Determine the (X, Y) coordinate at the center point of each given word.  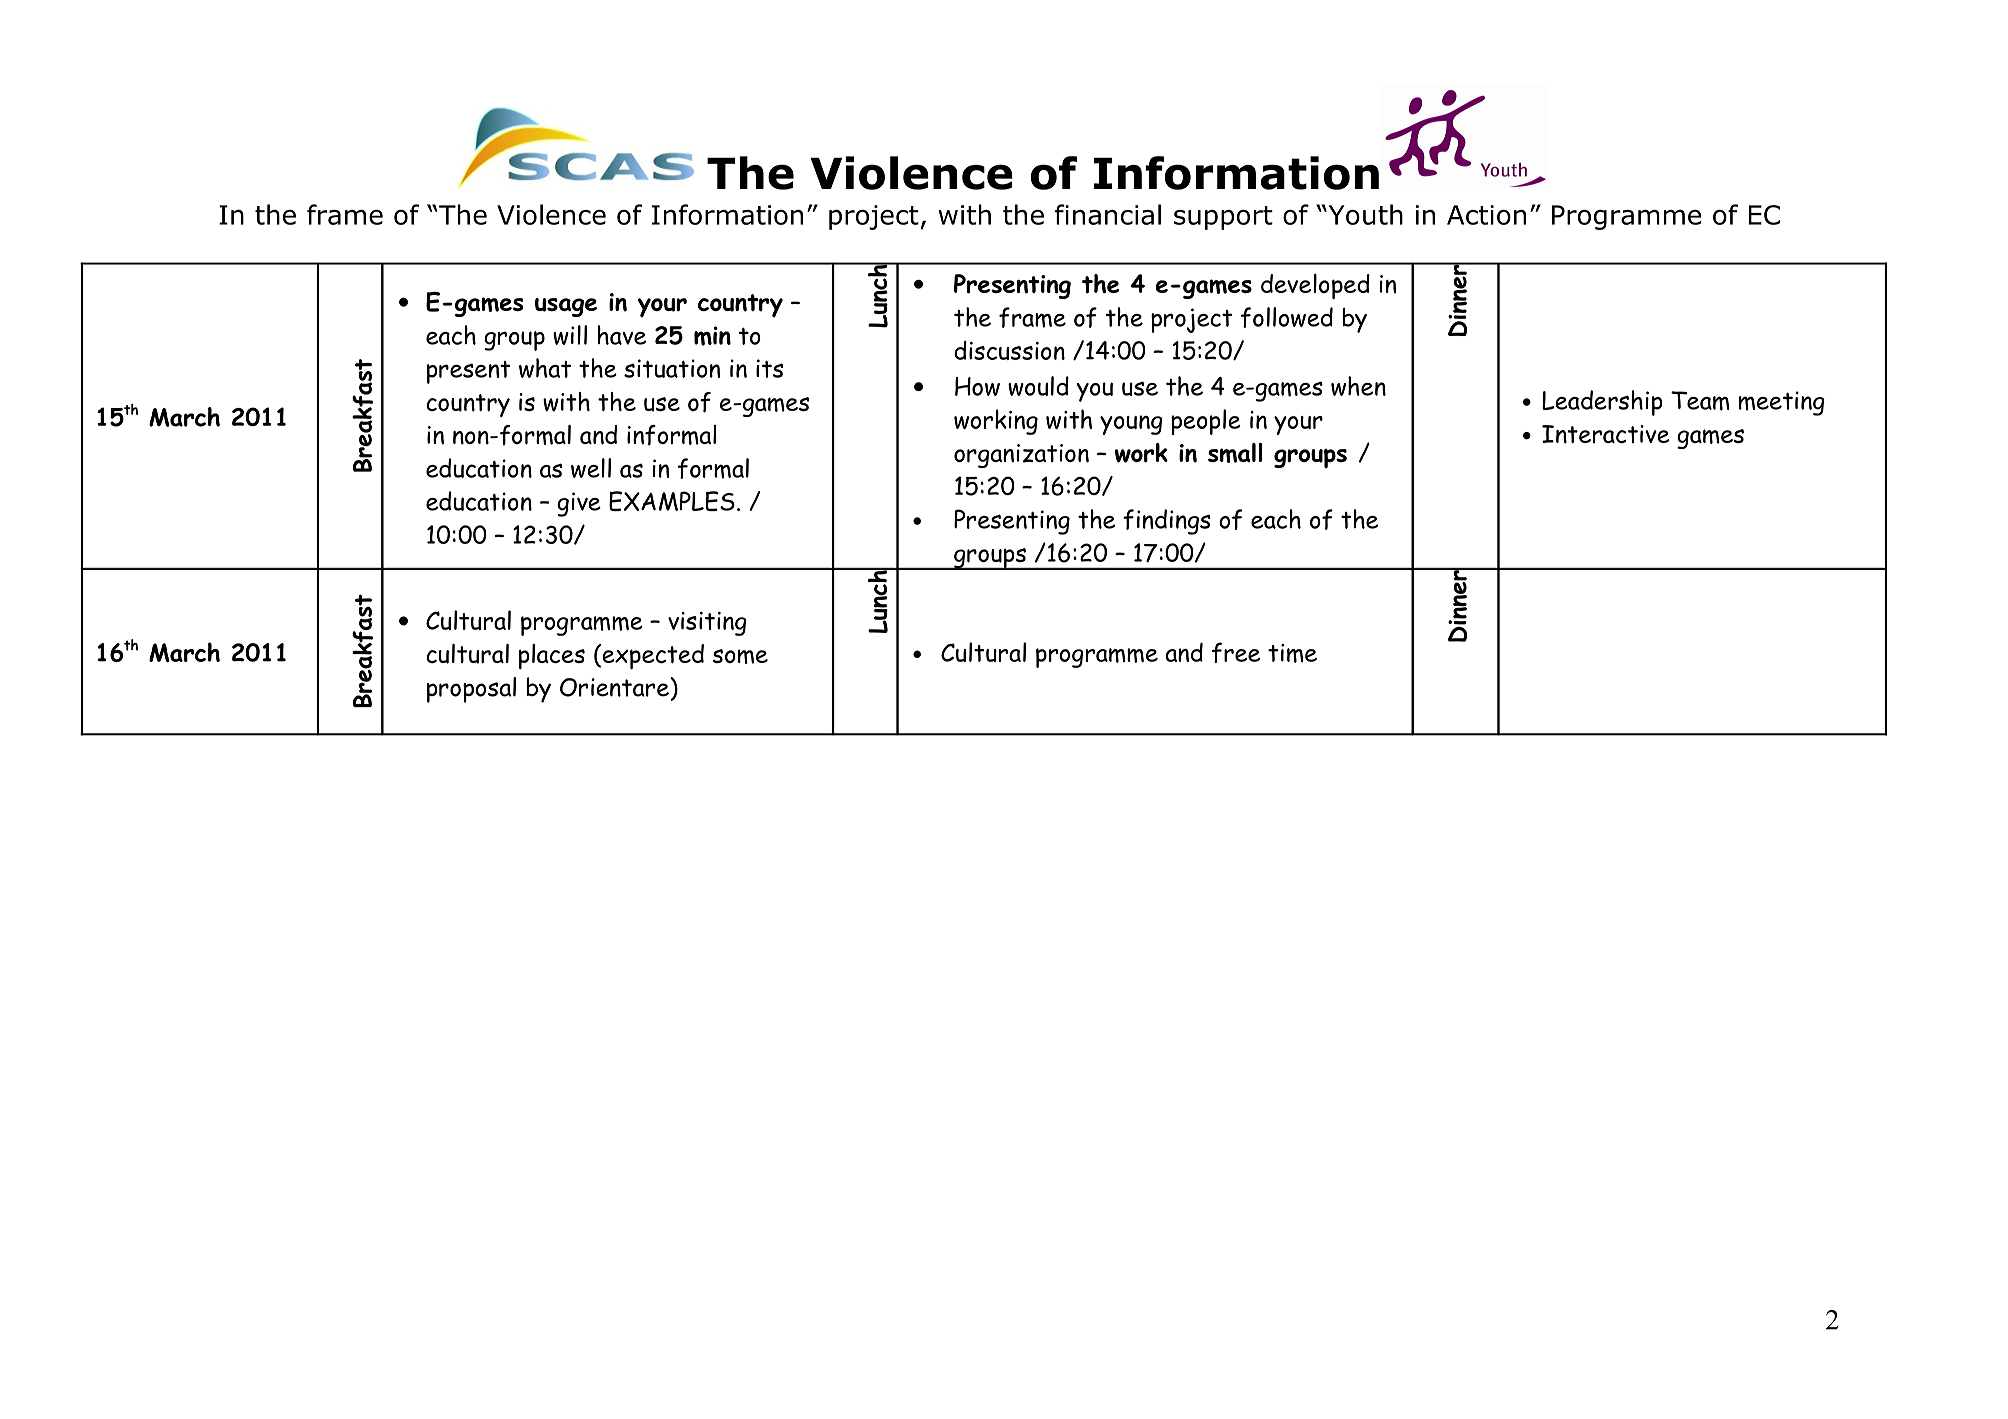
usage (566, 307)
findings (1167, 522)
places (552, 657)
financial (1108, 214)
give (579, 504)
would (1038, 386)
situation (672, 368)
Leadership (1602, 403)
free (1236, 652)
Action (1486, 215)
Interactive (1606, 434)
